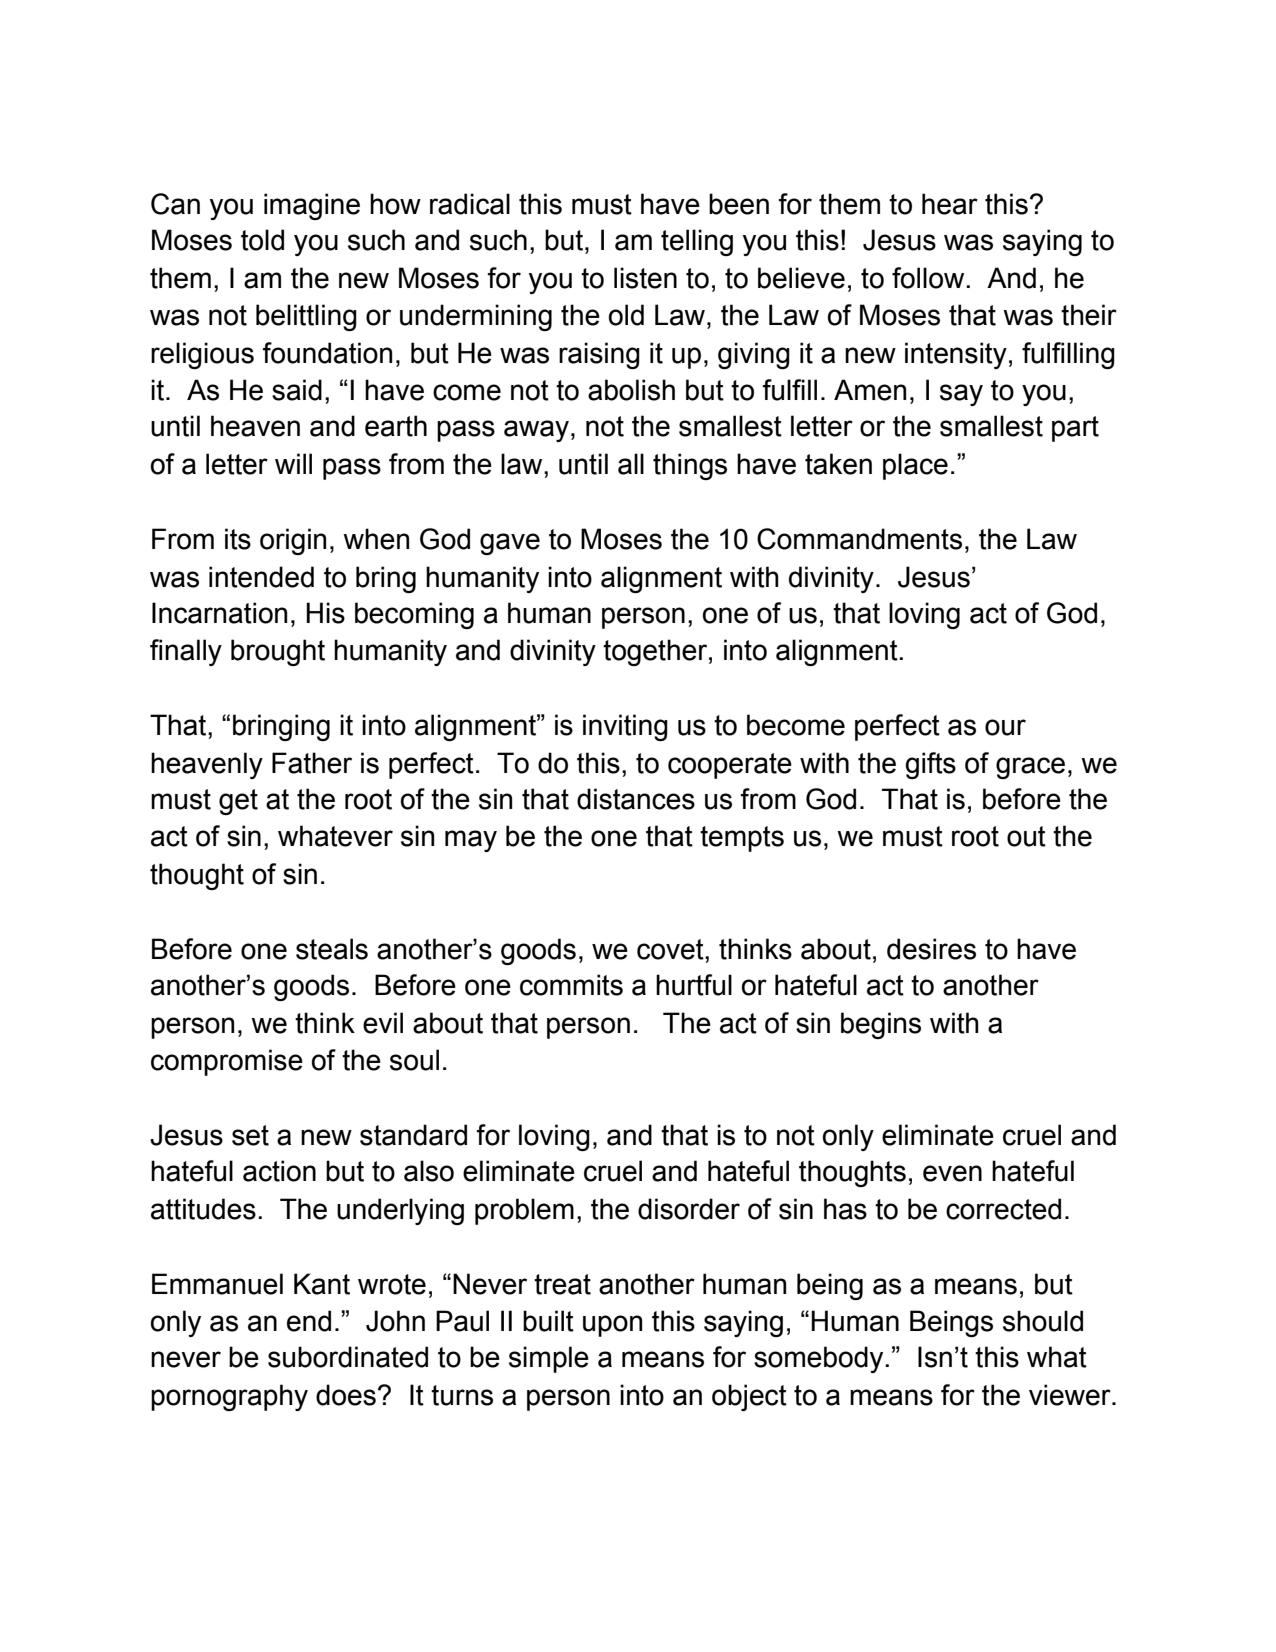  Describe the element at coordinates (645, 278) in the page. I see `listen` at that location.
